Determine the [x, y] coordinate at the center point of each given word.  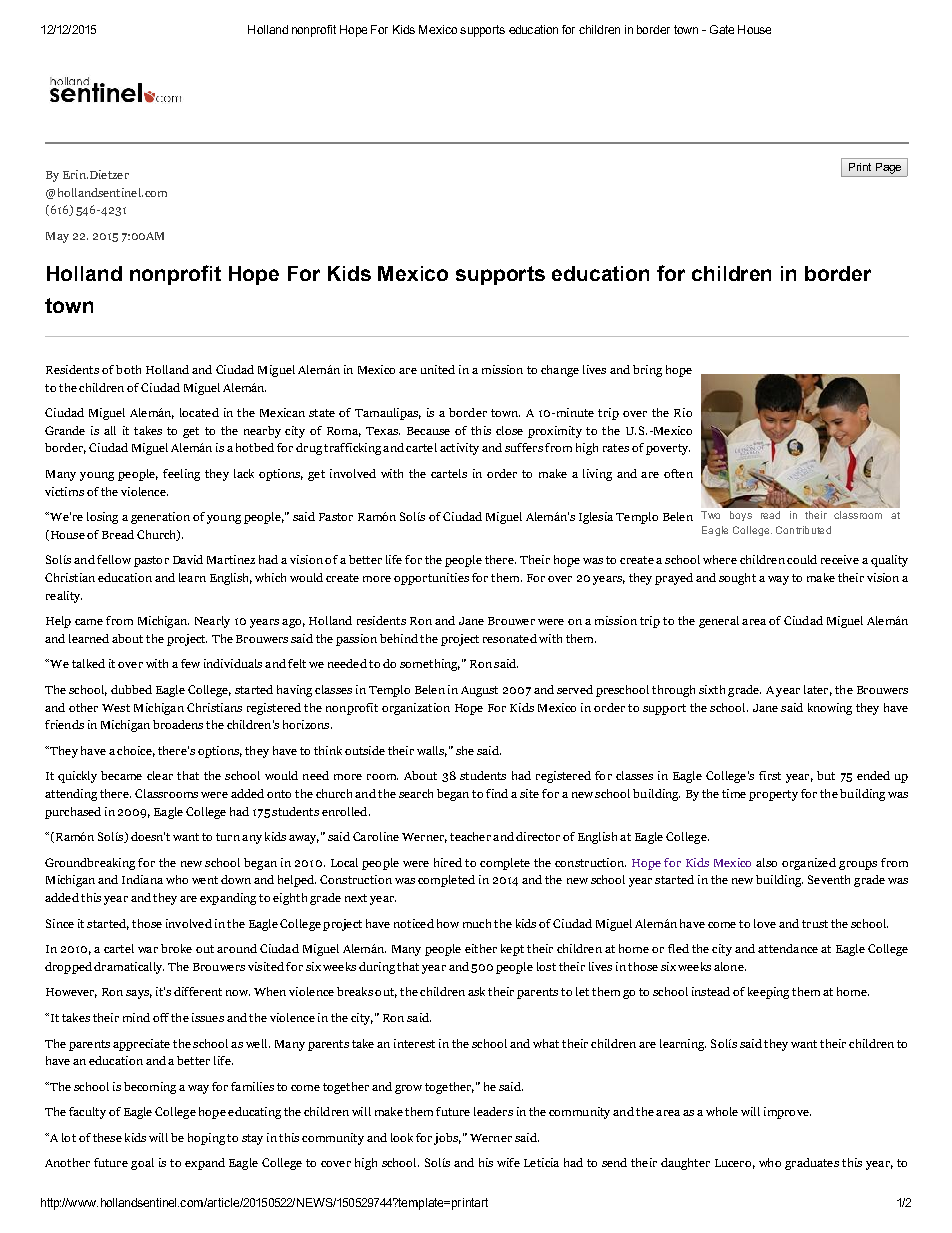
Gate [722, 29]
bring [647, 371]
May [57, 237]
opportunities [431, 579]
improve [787, 1113]
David [188, 559]
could [802, 559]
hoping [206, 1139]
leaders [493, 1111]
